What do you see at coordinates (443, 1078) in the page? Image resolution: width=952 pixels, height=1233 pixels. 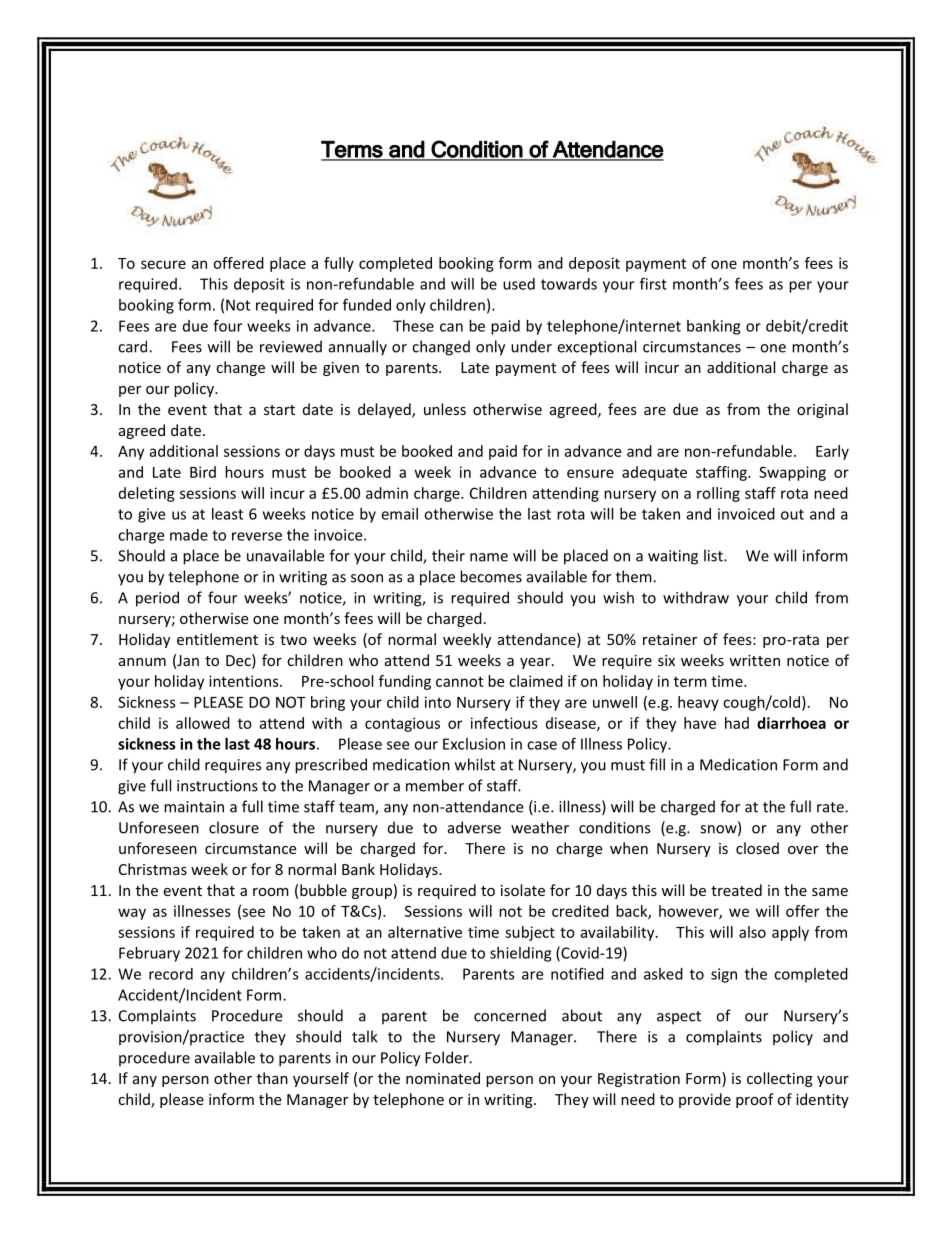 I see `nominated` at bounding box center [443, 1078].
